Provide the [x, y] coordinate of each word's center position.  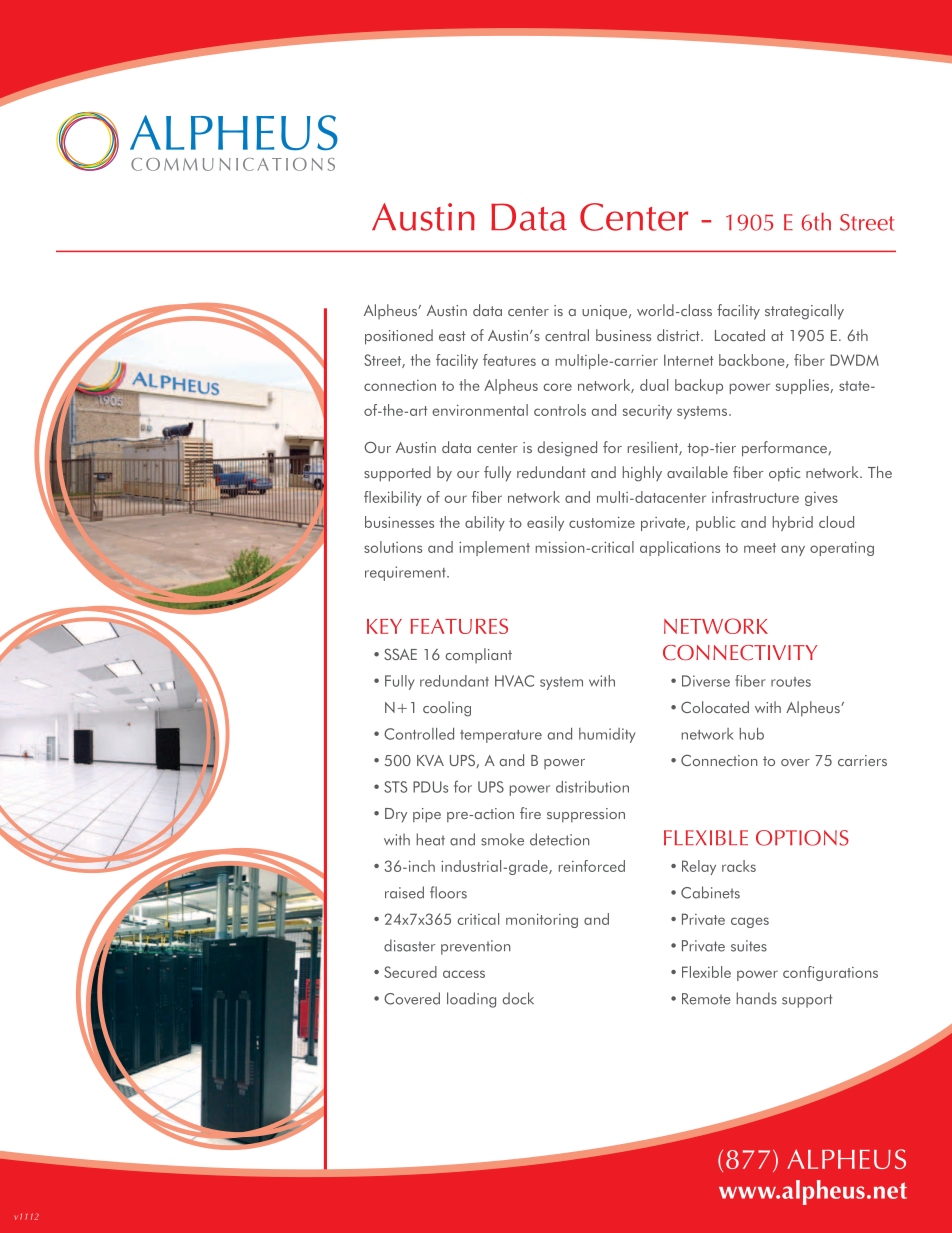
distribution [592, 787]
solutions [393, 547]
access [464, 974]
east [452, 336]
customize [602, 522]
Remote [706, 999]
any [793, 550]
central [567, 335]
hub [752, 734]
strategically [804, 312]
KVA [430, 760]
